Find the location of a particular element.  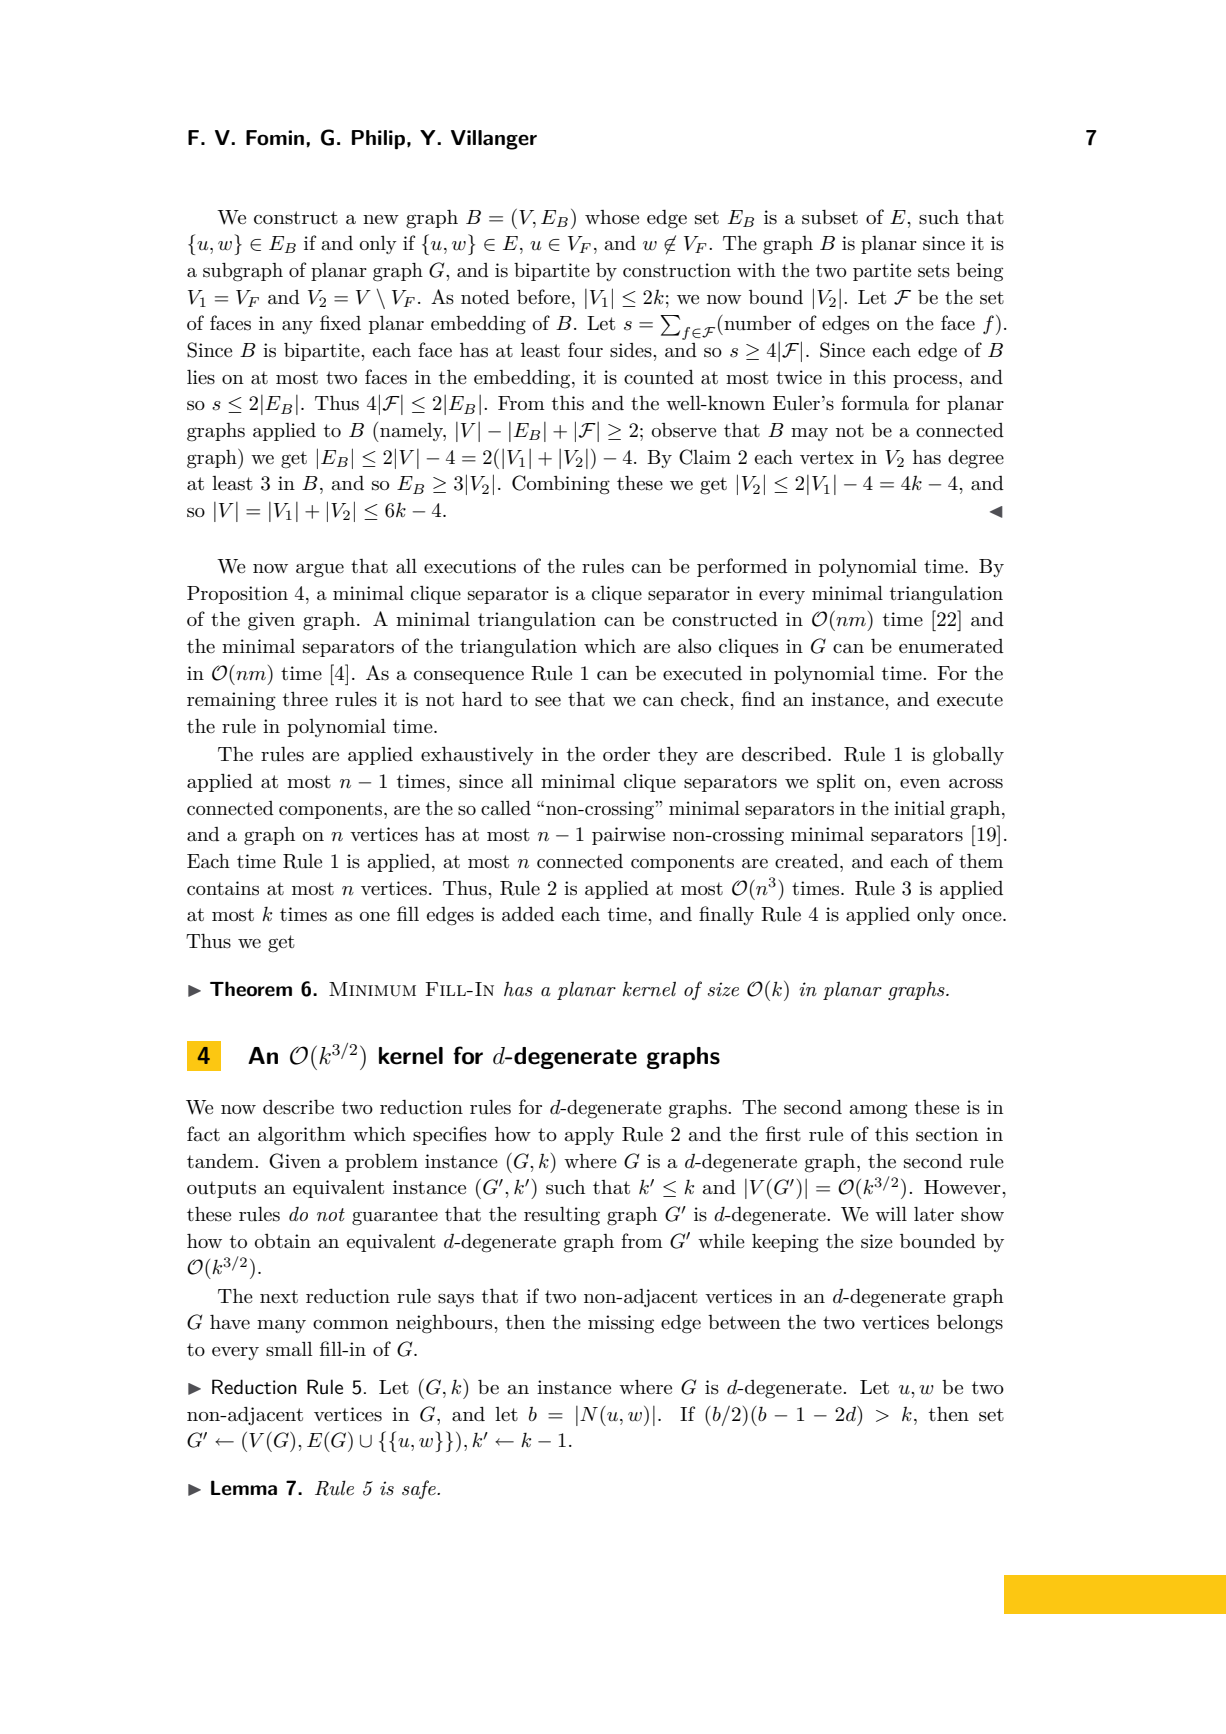

Philip is located at coordinates (378, 140).
